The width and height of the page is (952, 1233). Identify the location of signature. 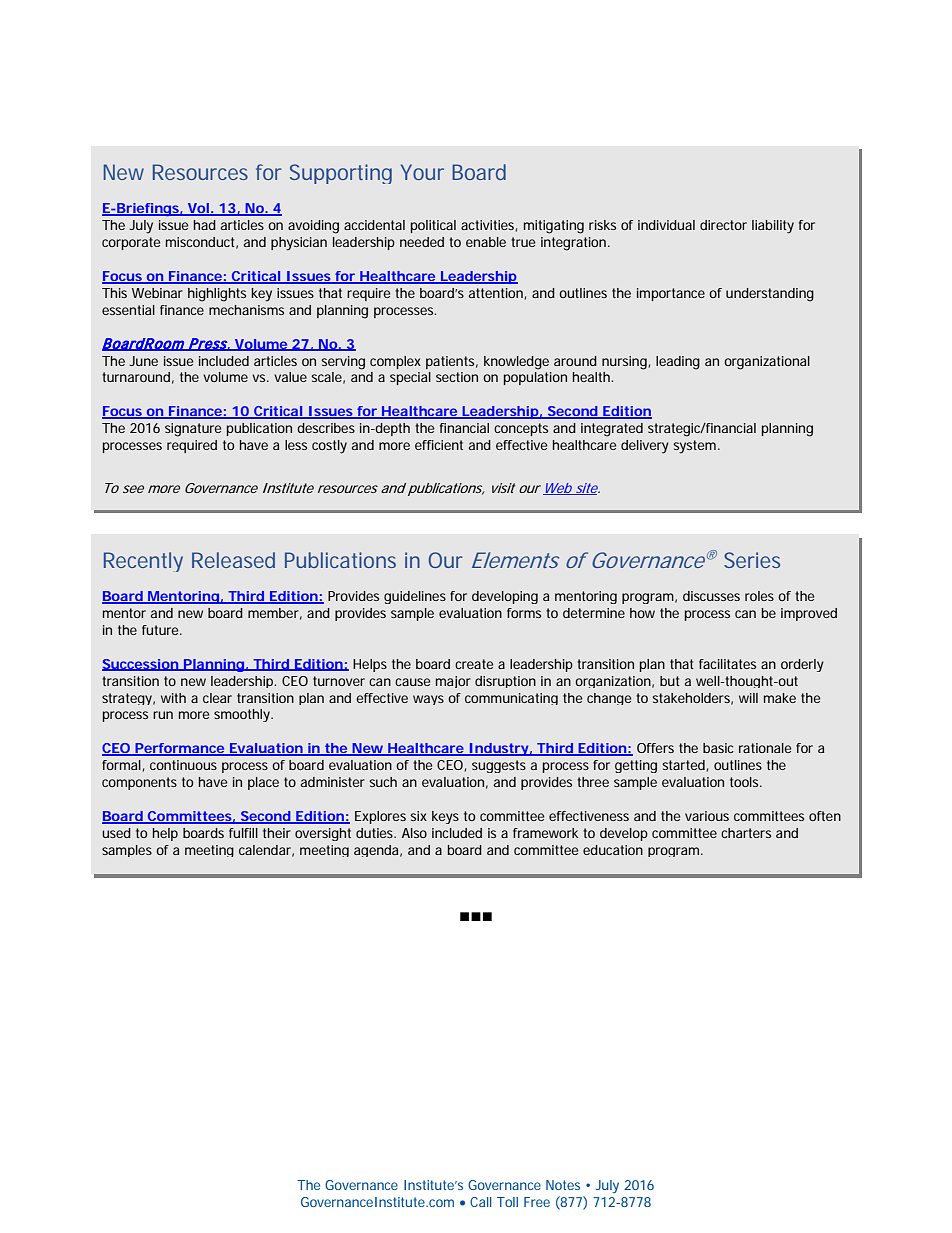
(193, 430).
